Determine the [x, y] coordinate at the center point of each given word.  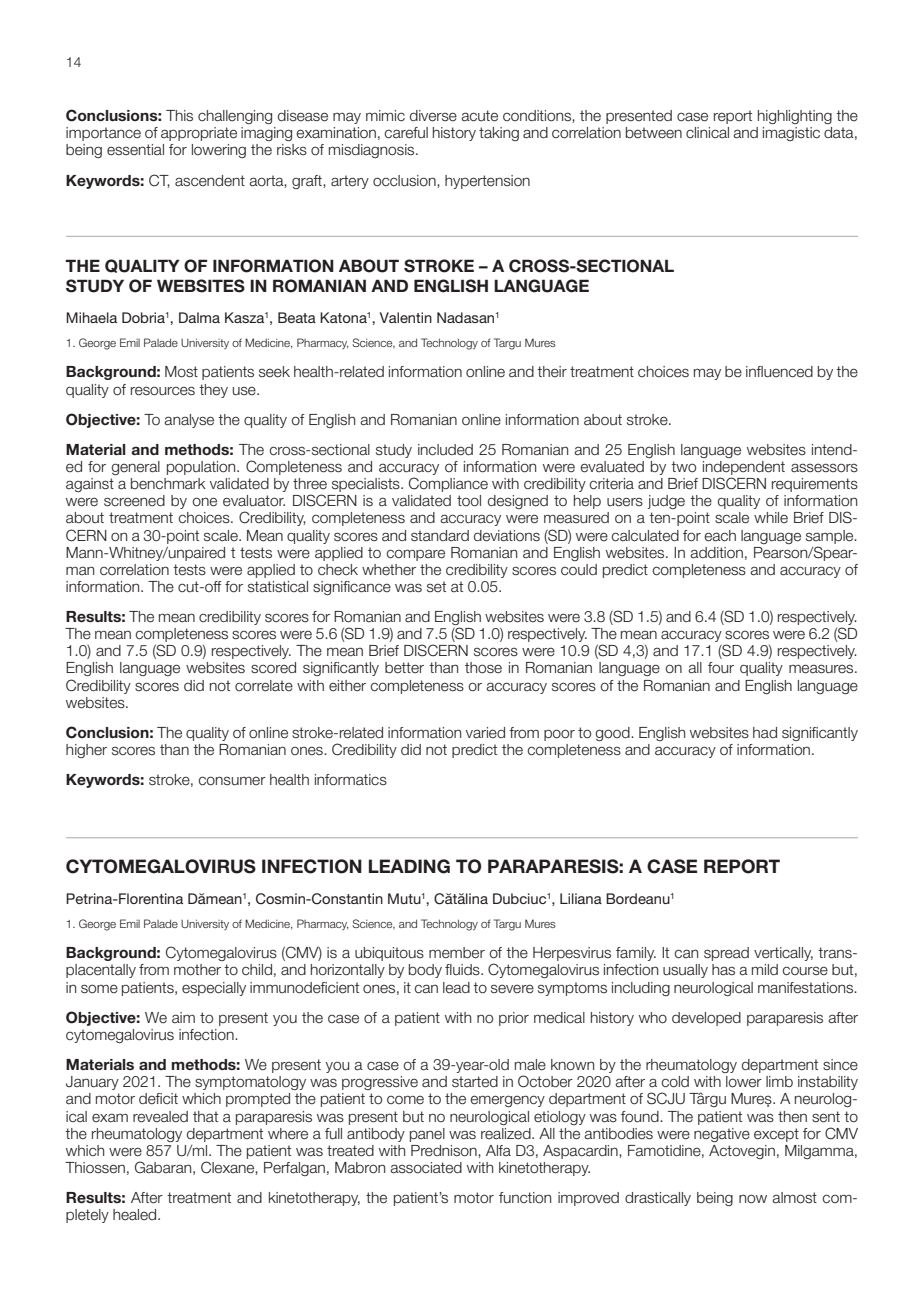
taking [499, 134]
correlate [264, 686]
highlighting [795, 117]
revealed [160, 1117]
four [721, 668]
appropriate [199, 134]
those [483, 668]
